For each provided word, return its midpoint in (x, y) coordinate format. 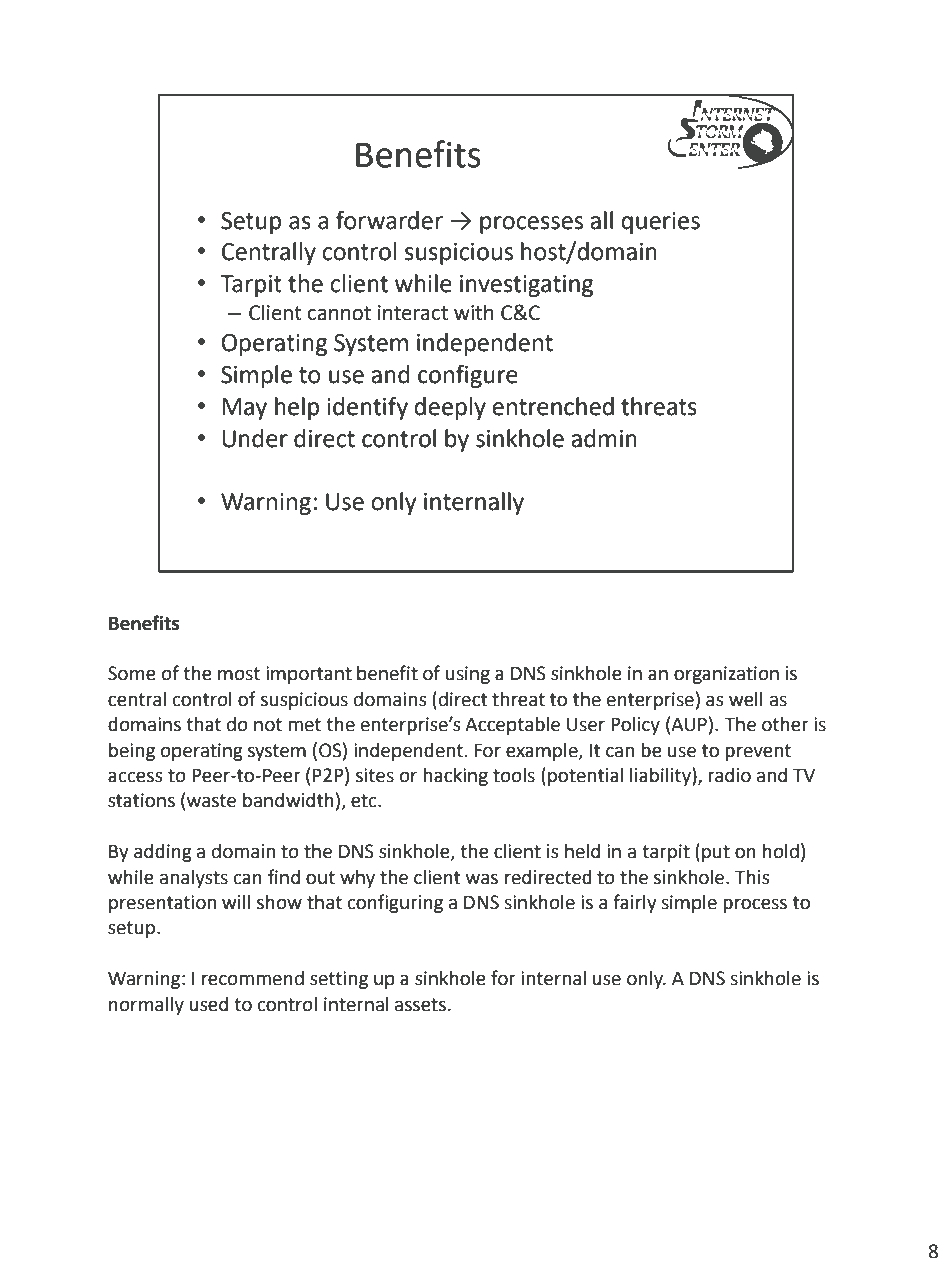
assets (420, 1005)
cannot (339, 313)
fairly (635, 903)
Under (255, 438)
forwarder (389, 220)
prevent (758, 752)
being (132, 752)
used (208, 1004)
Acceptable (512, 726)
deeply (450, 408)
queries (660, 223)
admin (604, 438)
